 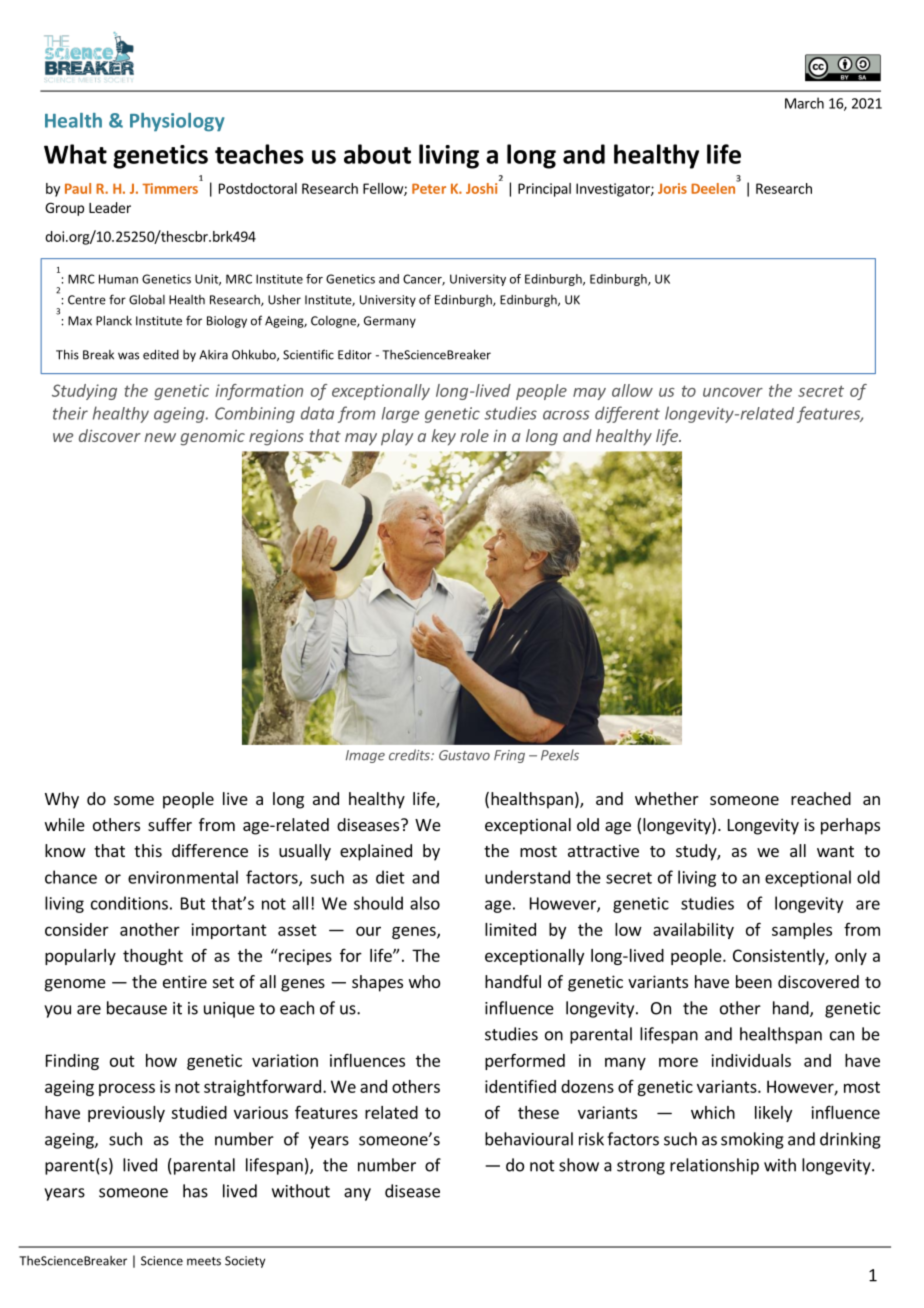 What do you see at coordinates (804, 103) in the page?
I see `March` at bounding box center [804, 103].
